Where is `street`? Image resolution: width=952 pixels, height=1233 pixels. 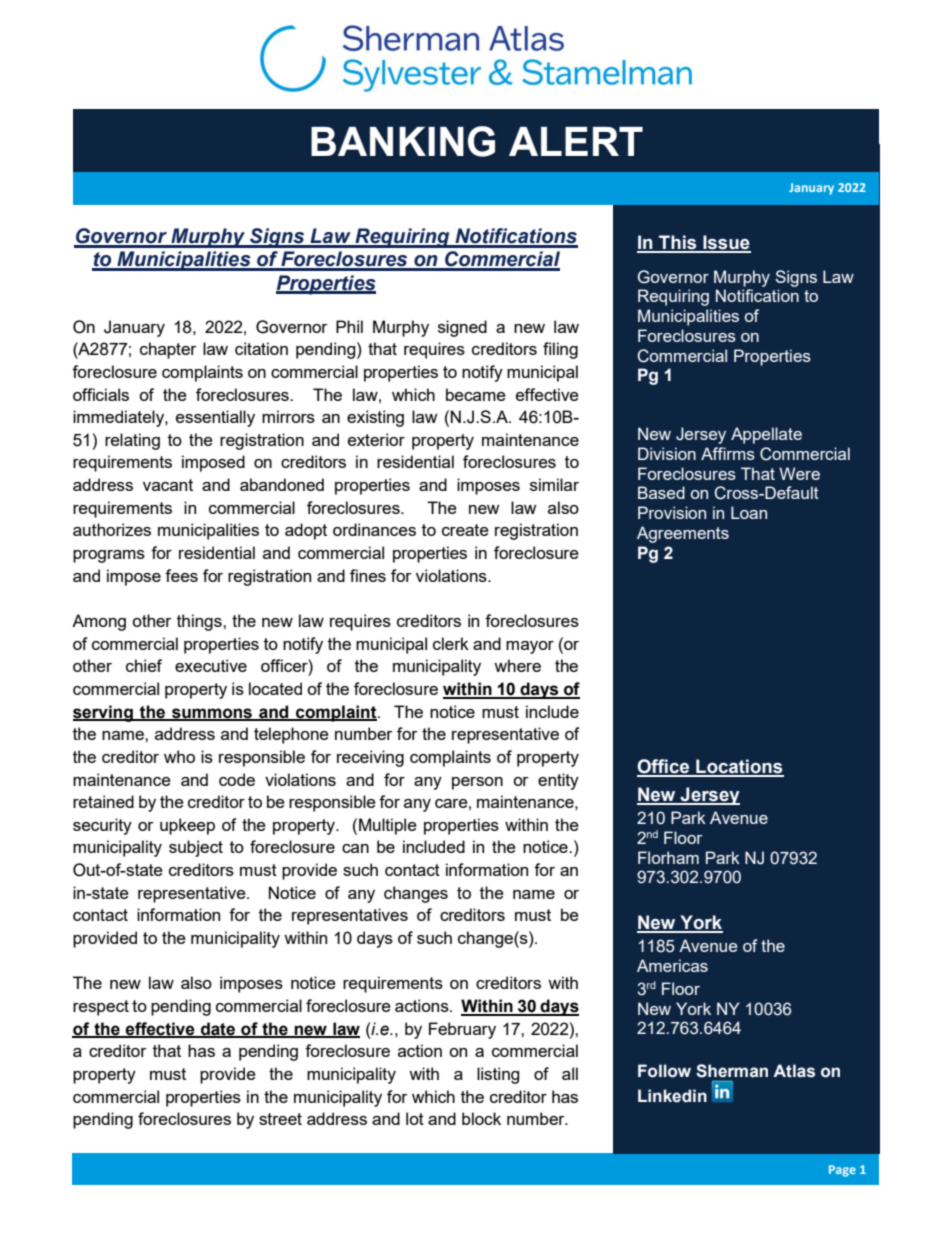
street is located at coordinates (280, 1119).
